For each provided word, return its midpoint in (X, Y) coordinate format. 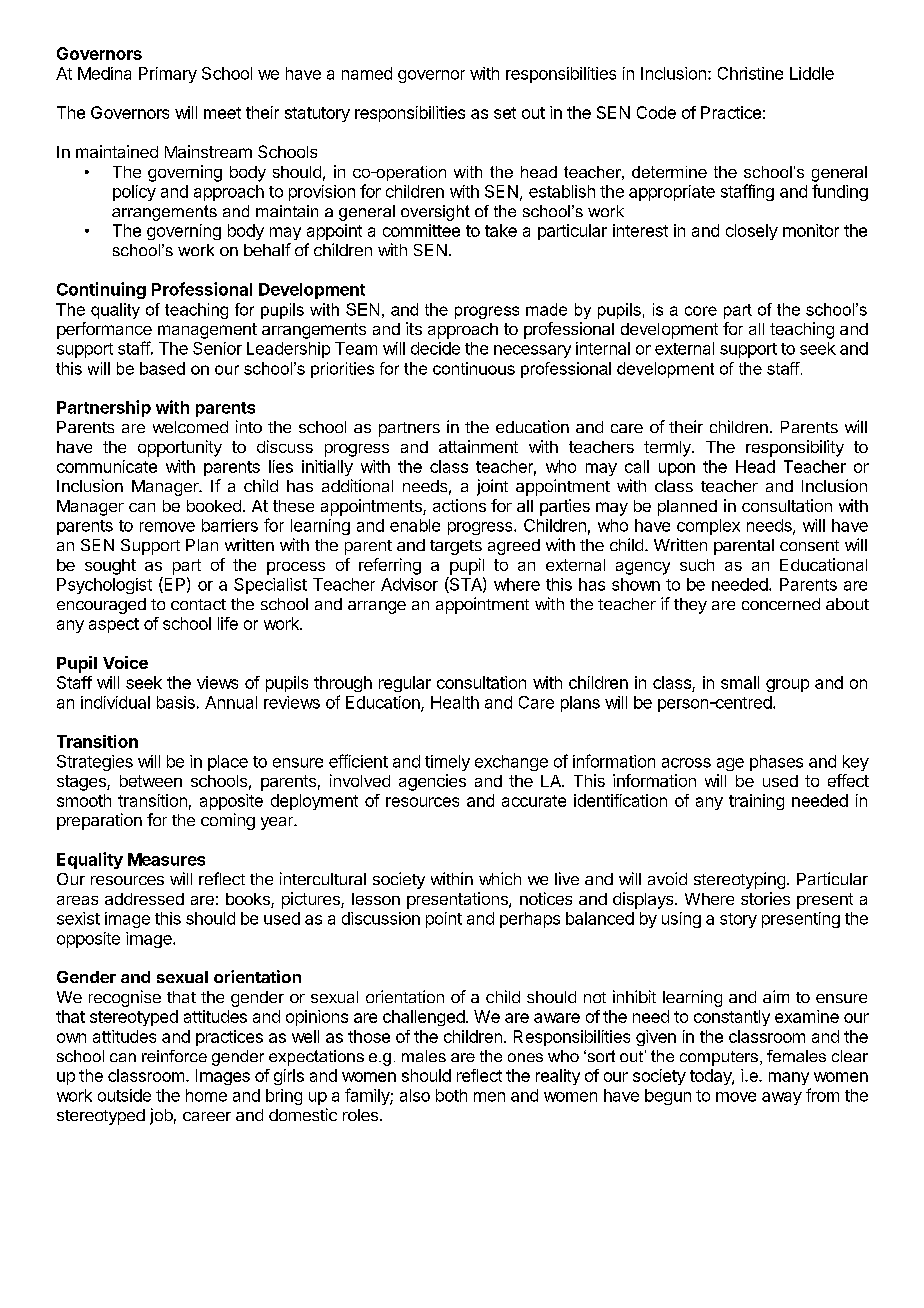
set (505, 113)
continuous (474, 368)
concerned (781, 604)
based (162, 368)
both (451, 1095)
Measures (166, 859)
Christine (750, 73)
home (206, 1095)
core (701, 311)
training (756, 802)
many (789, 1078)
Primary (168, 75)
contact (198, 604)
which (500, 878)
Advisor (409, 584)
